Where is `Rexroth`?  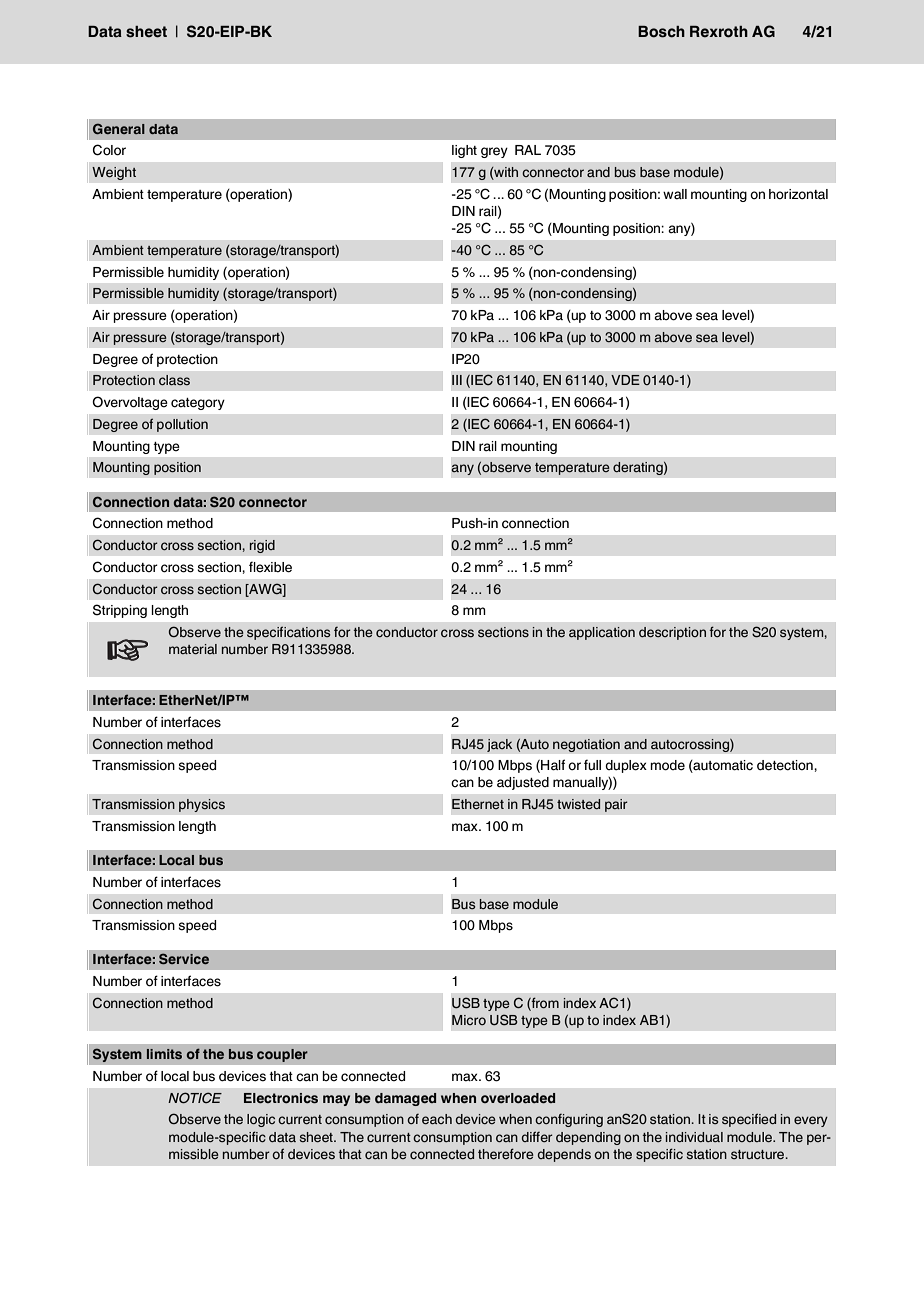 Rexroth is located at coordinates (719, 32).
